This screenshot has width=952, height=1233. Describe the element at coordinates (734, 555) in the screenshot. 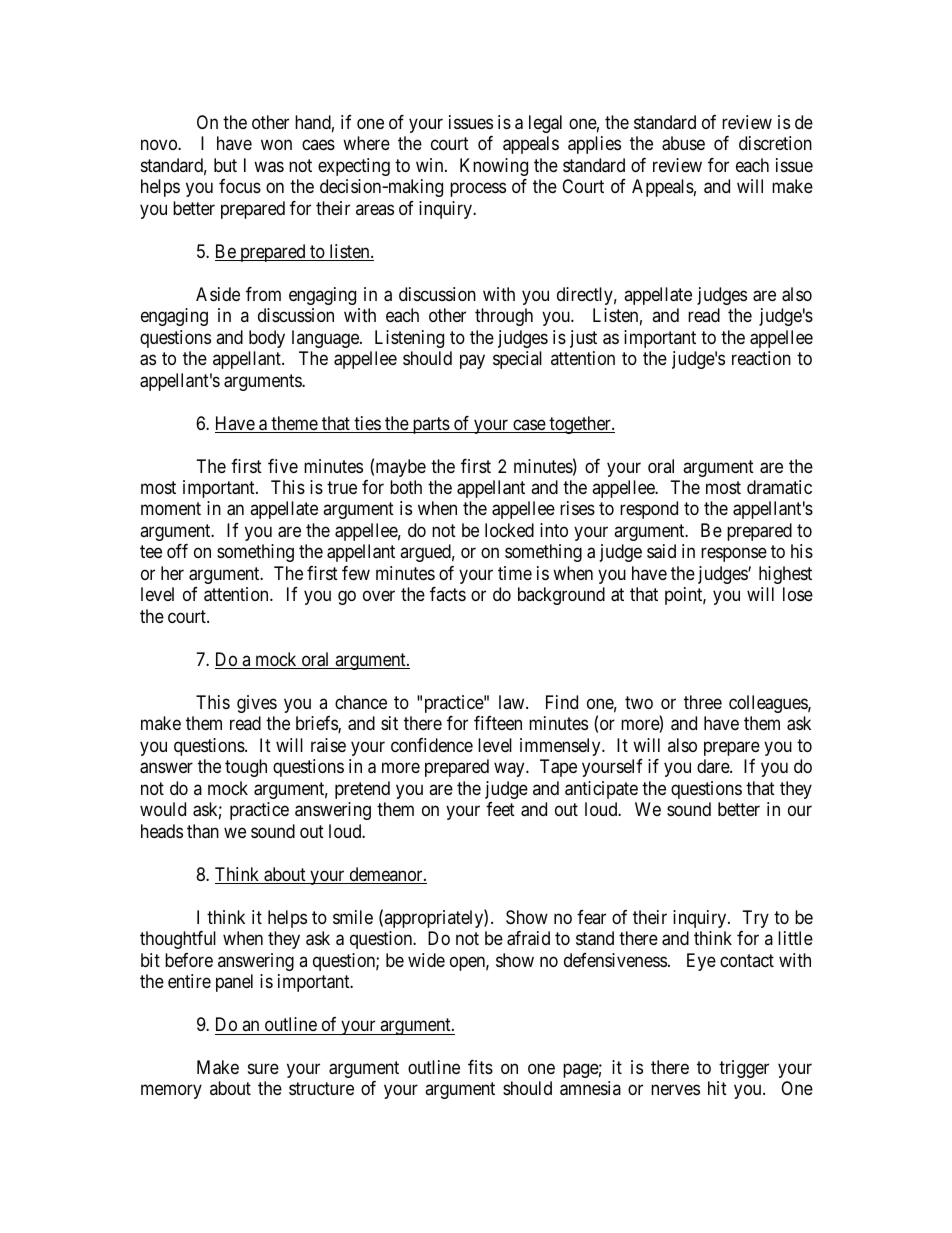

I see `response` at that location.
